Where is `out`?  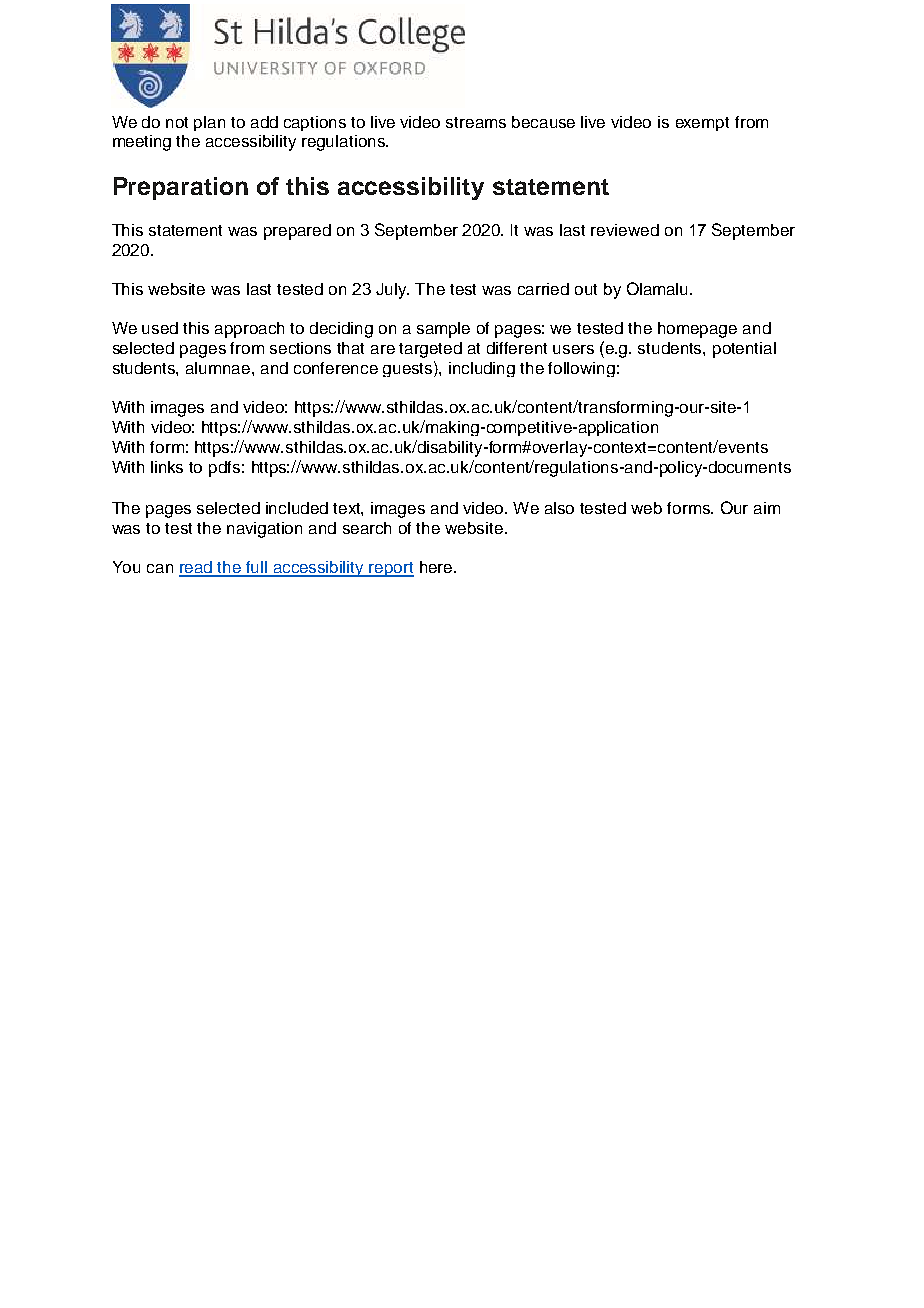 out is located at coordinates (586, 289).
